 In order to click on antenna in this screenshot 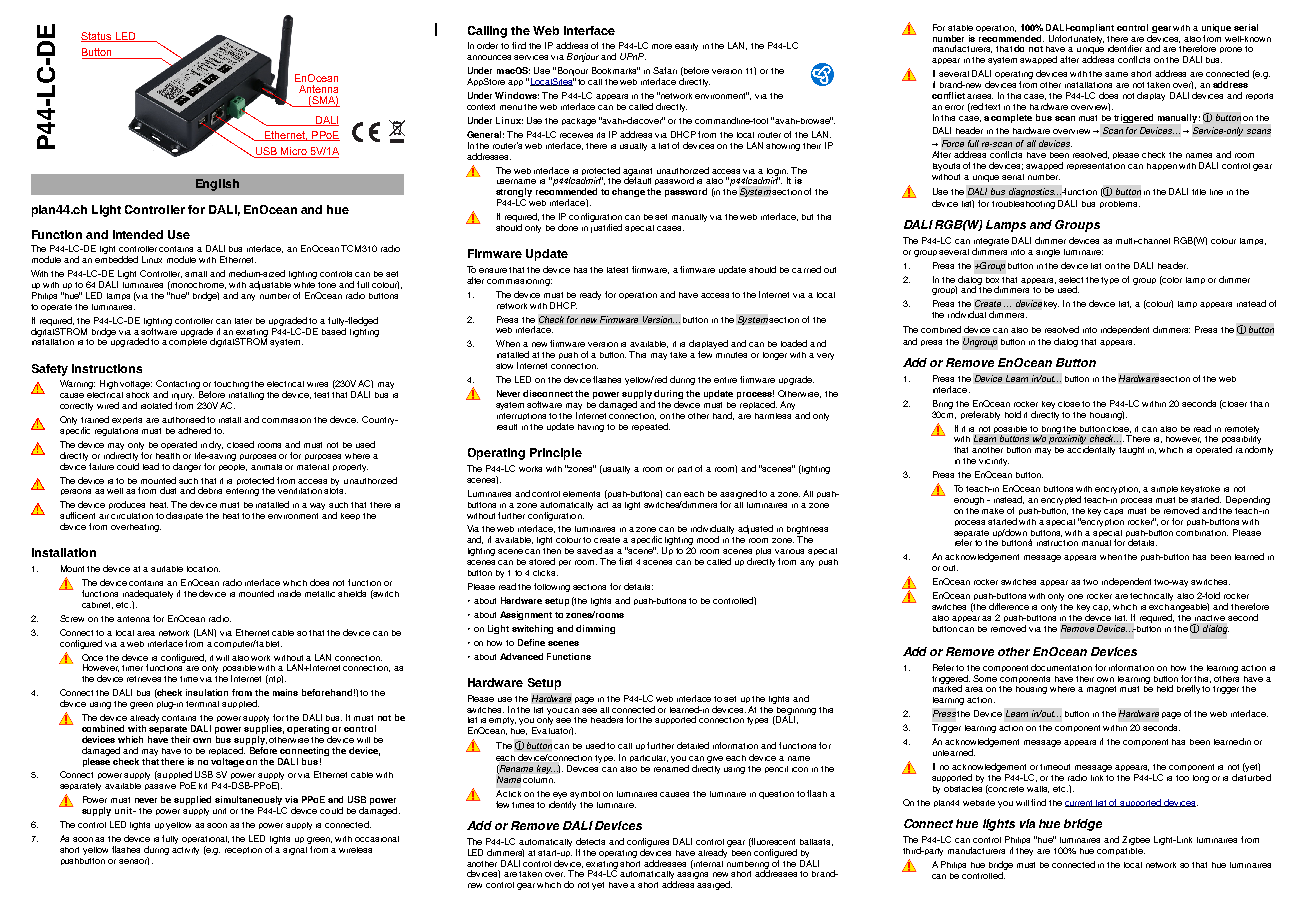, I will do `click(133, 619)`.
